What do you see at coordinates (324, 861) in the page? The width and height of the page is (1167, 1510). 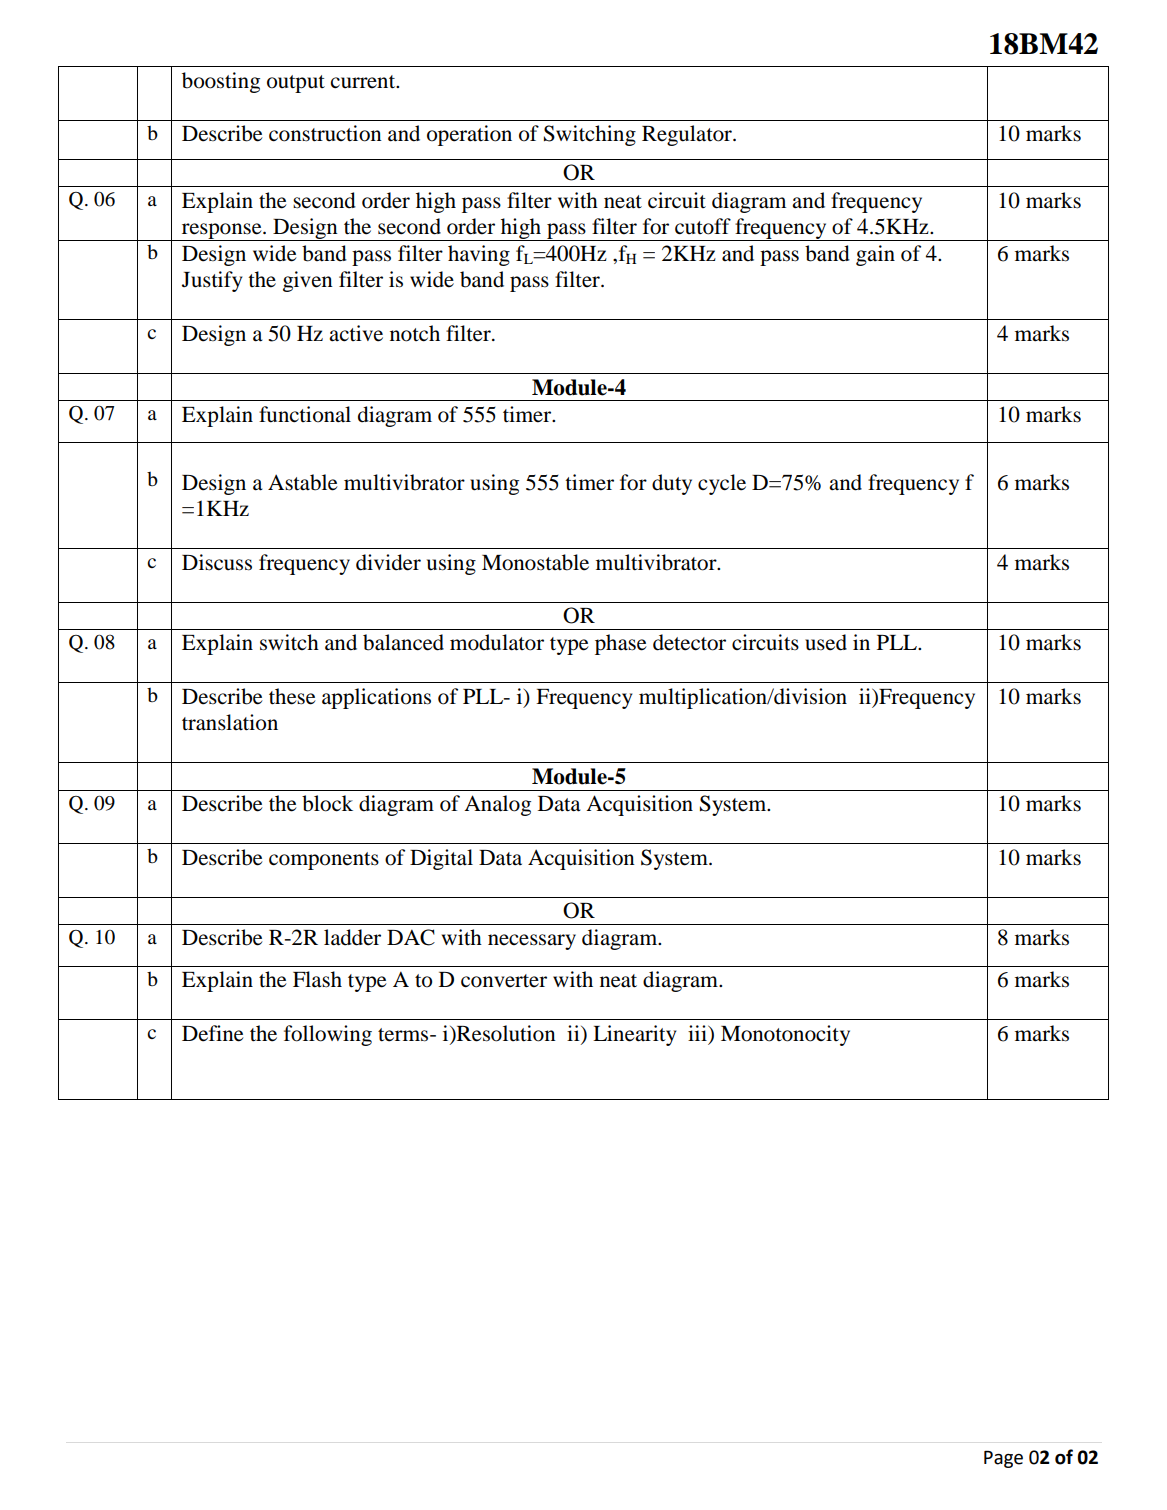 I see `components` at bounding box center [324, 861].
